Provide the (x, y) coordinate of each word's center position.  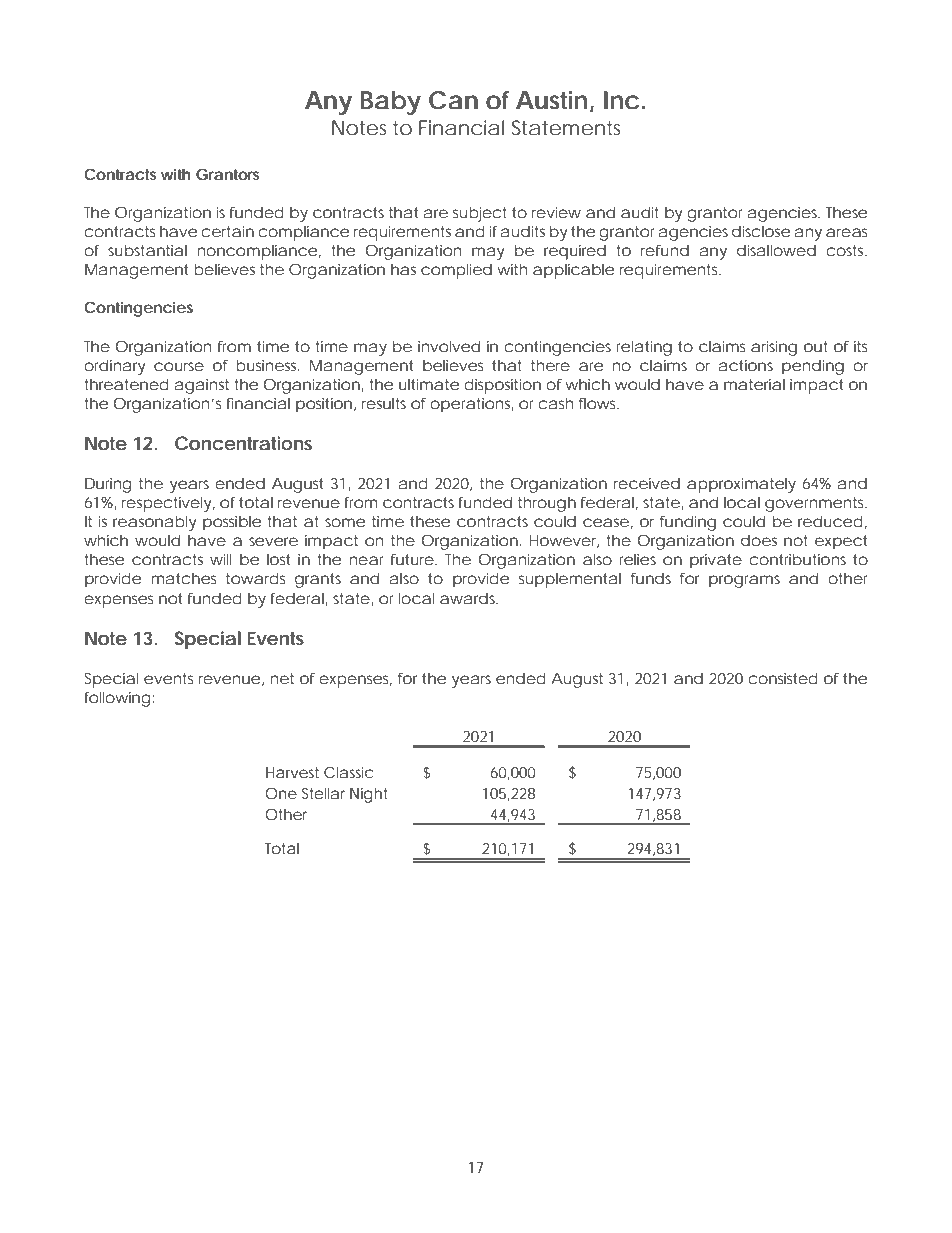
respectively (167, 504)
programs (744, 581)
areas (847, 232)
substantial (147, 250)
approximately (741, 485)
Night (368, 795)
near (367, 560)
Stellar (323, 793)
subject (480, 214)
